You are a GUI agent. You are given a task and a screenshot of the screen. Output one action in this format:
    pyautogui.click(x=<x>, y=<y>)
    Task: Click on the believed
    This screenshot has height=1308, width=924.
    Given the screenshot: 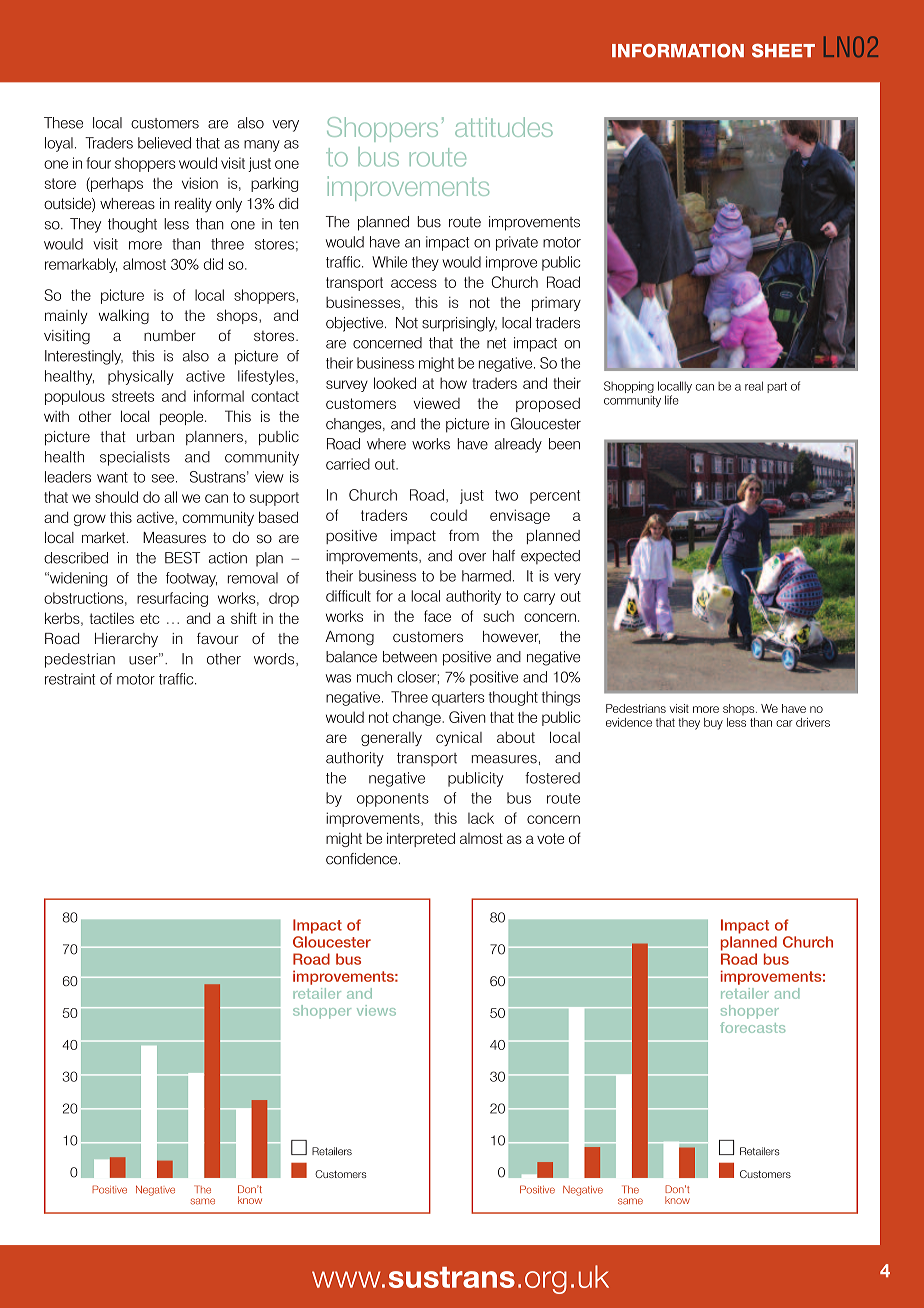 What is the action you would take?
    pyautogui.click(x=164, y=143)
